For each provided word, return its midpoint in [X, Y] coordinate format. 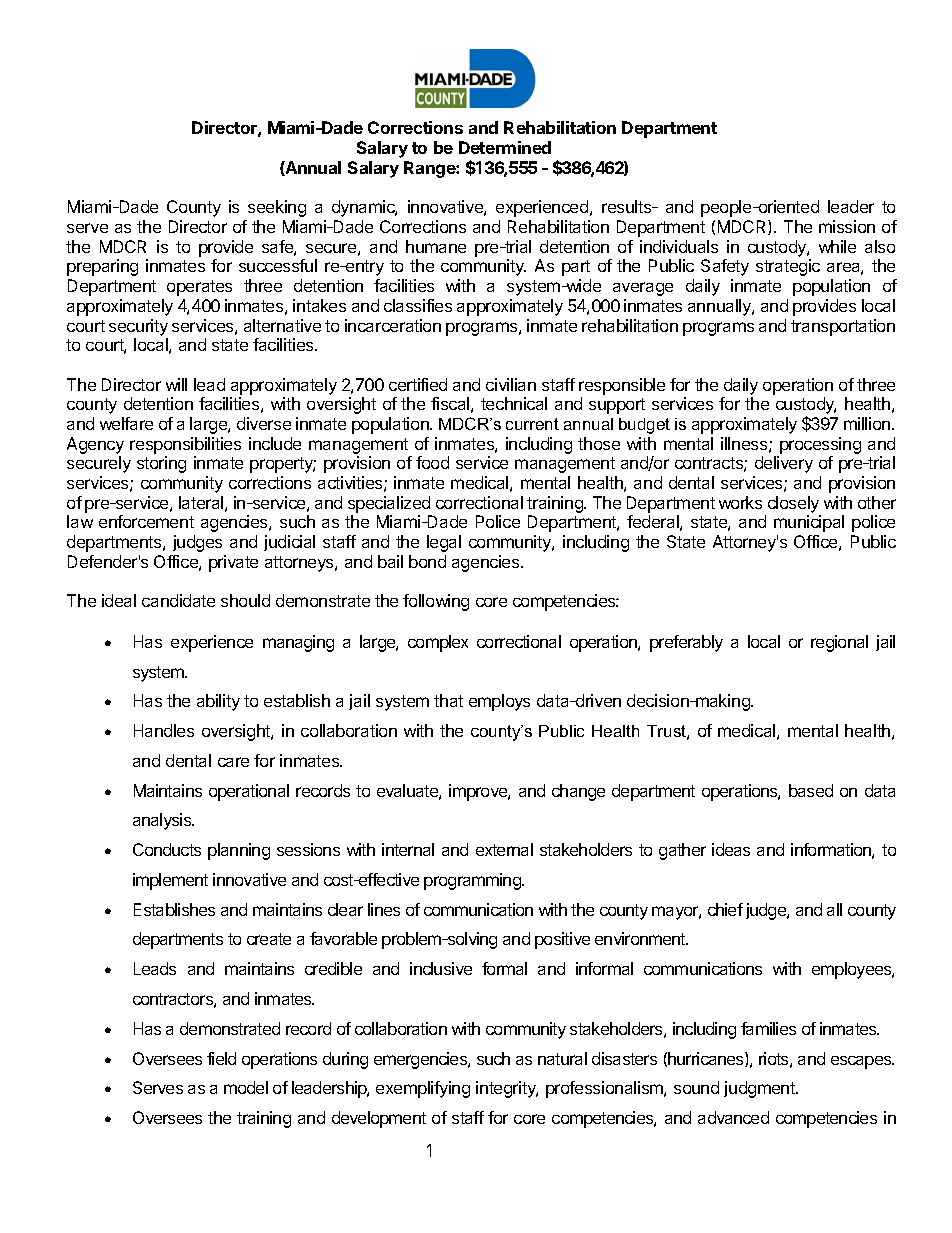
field [221, 1058]
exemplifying [423, 1089]
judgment [760, 1089]
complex [438, 643]
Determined [505, 147]
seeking [277, 208]
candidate [178, 600]
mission [847, 226]
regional [839, 643]
